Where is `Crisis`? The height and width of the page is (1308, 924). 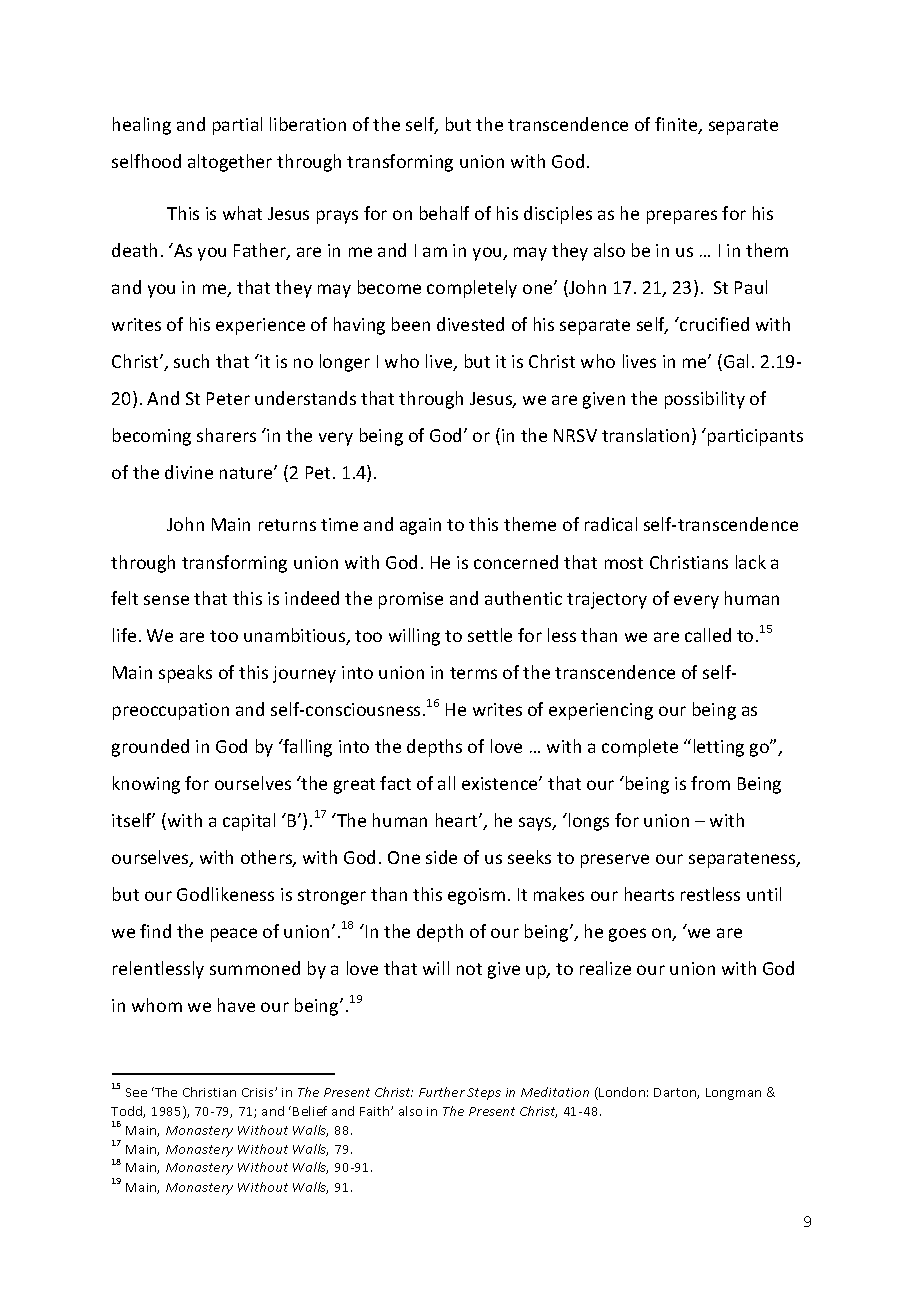
Crisis is located at coordinates (259, 1092).
